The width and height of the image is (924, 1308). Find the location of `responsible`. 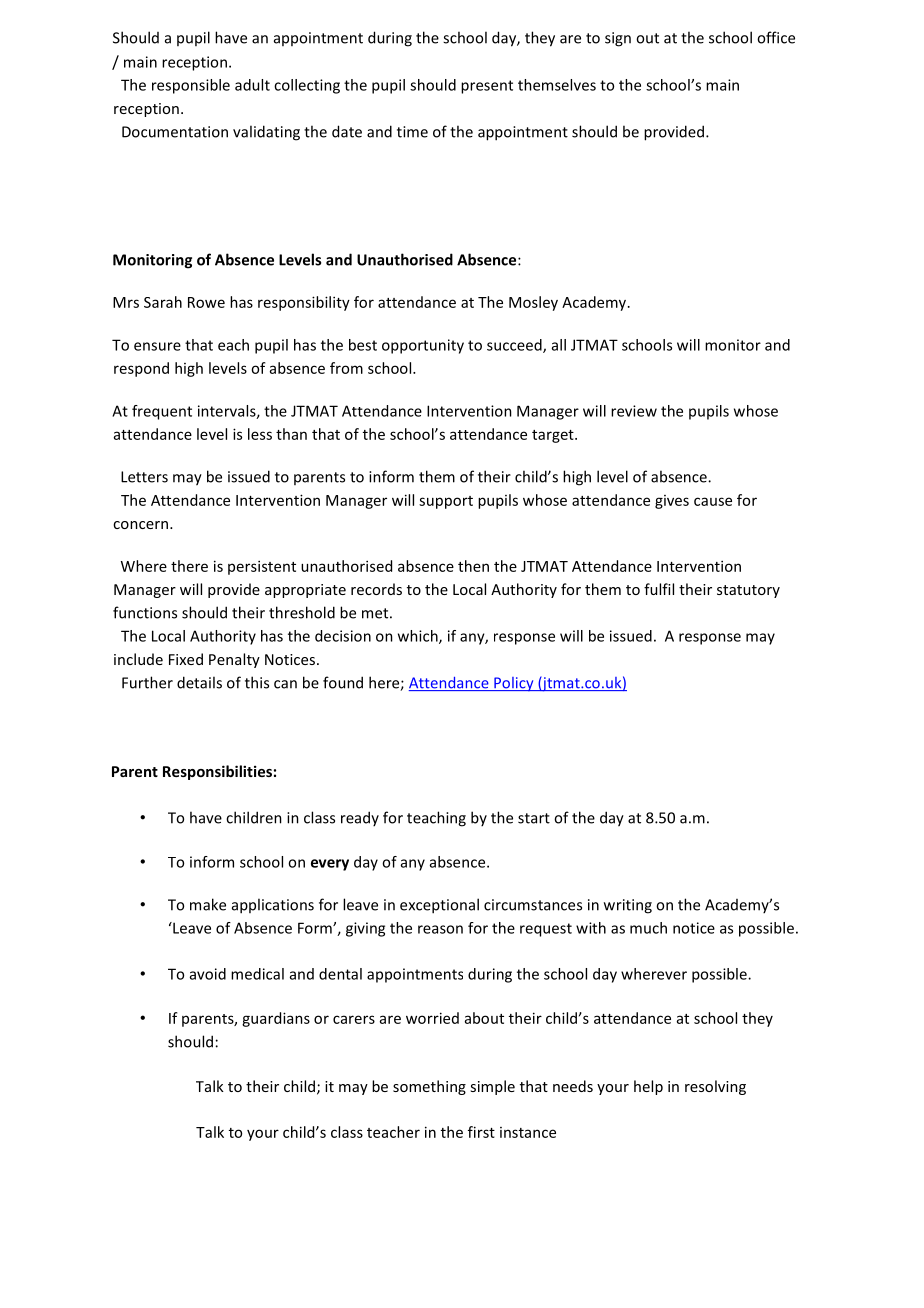

responsible is located at coordinates (191, 86).
